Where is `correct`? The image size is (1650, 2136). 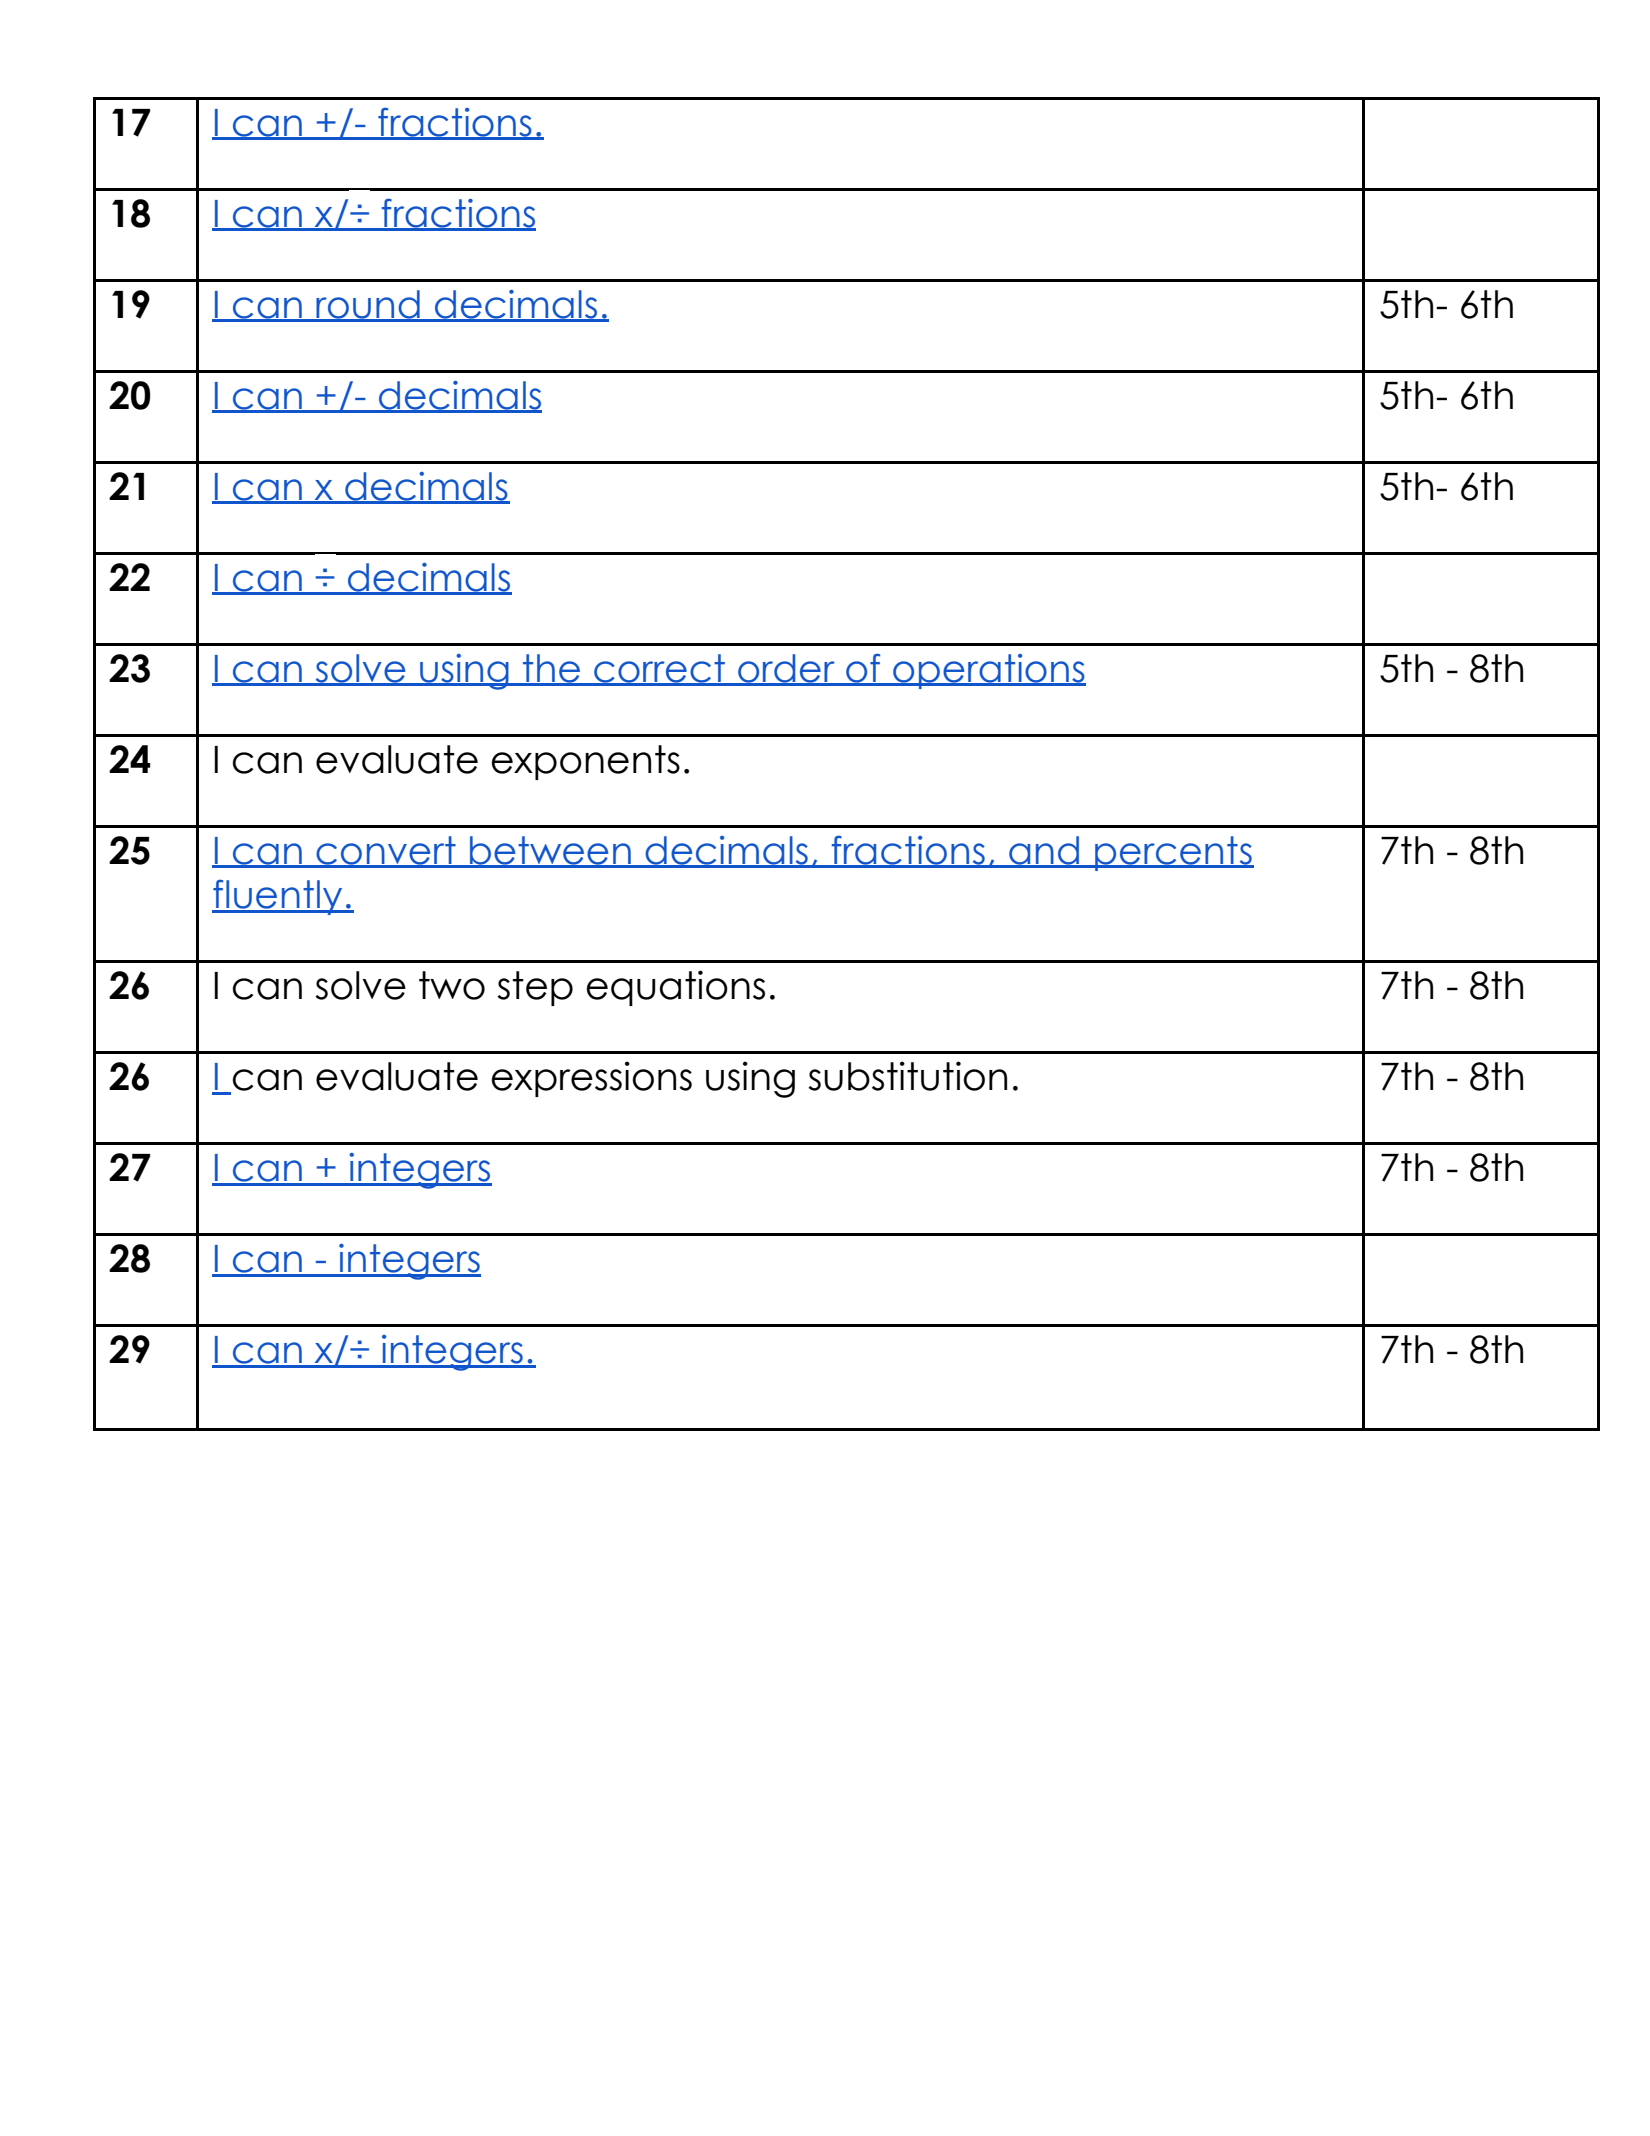
correct is located at coordinates (659, 669).
